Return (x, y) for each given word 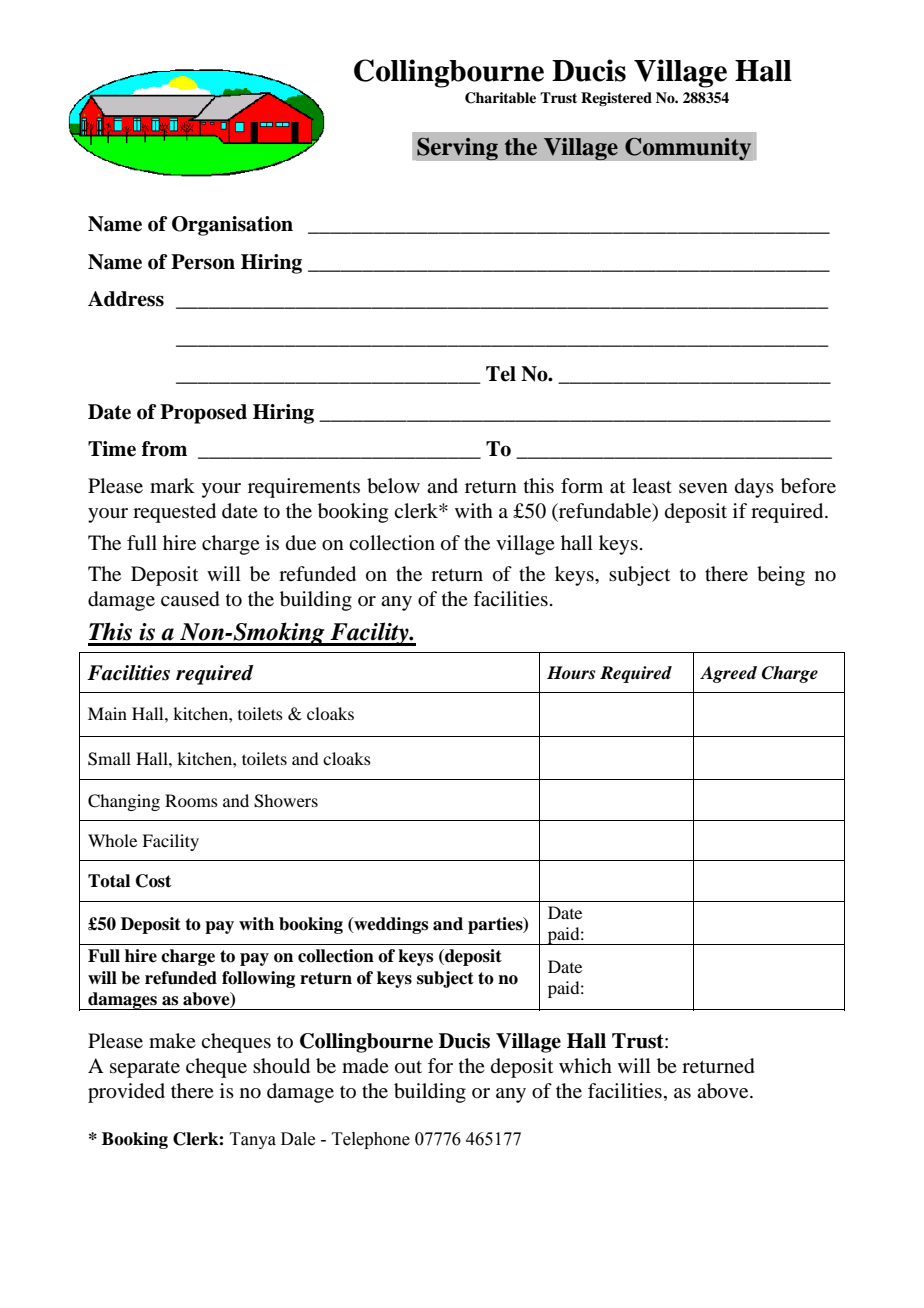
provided (126, 1093)
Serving (457, 149)
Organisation (232, 226)
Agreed (728, 674)
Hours (571, 673)
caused (190, 599)
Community (688, 149)
